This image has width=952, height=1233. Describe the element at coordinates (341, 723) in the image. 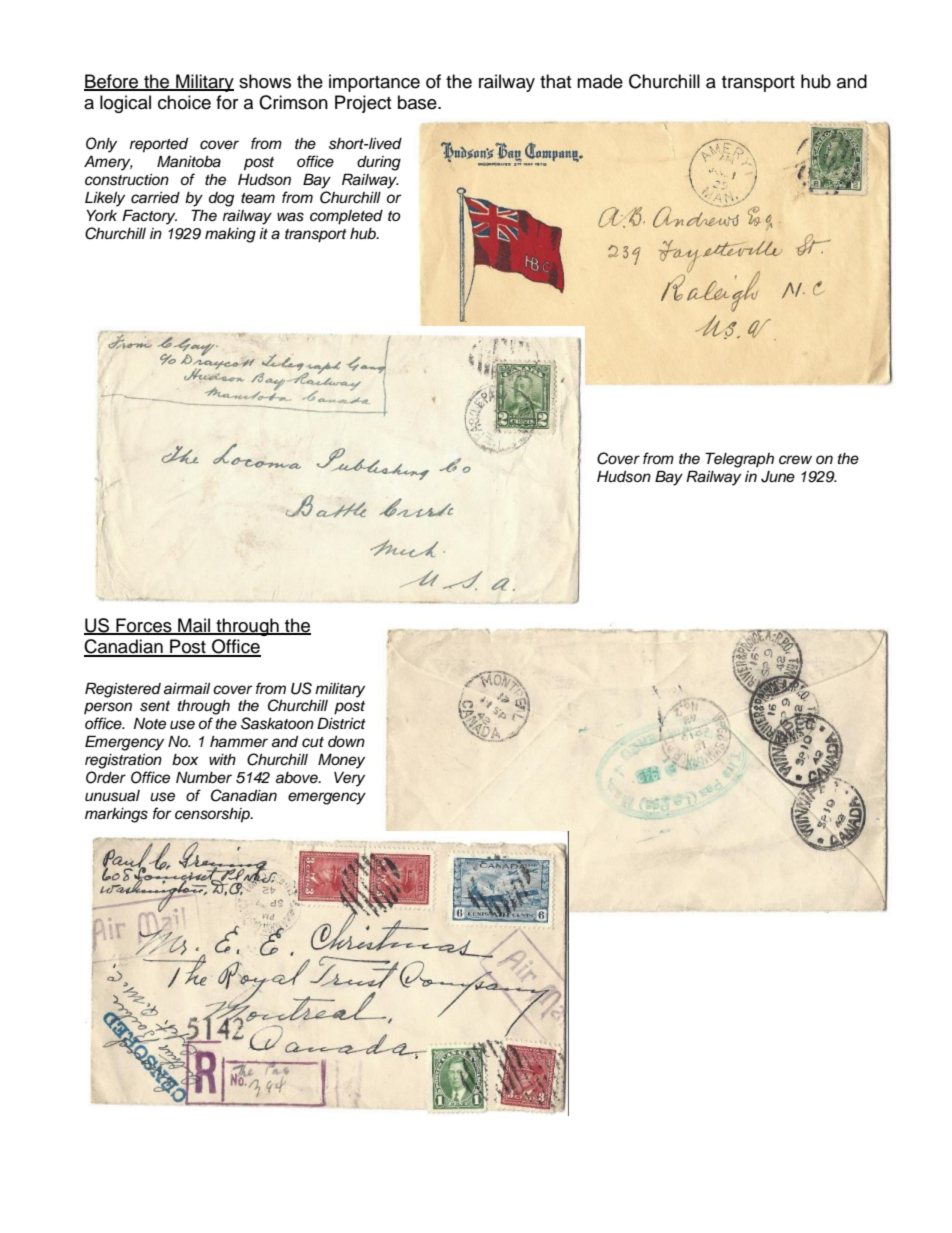

I see `District` at that location.
